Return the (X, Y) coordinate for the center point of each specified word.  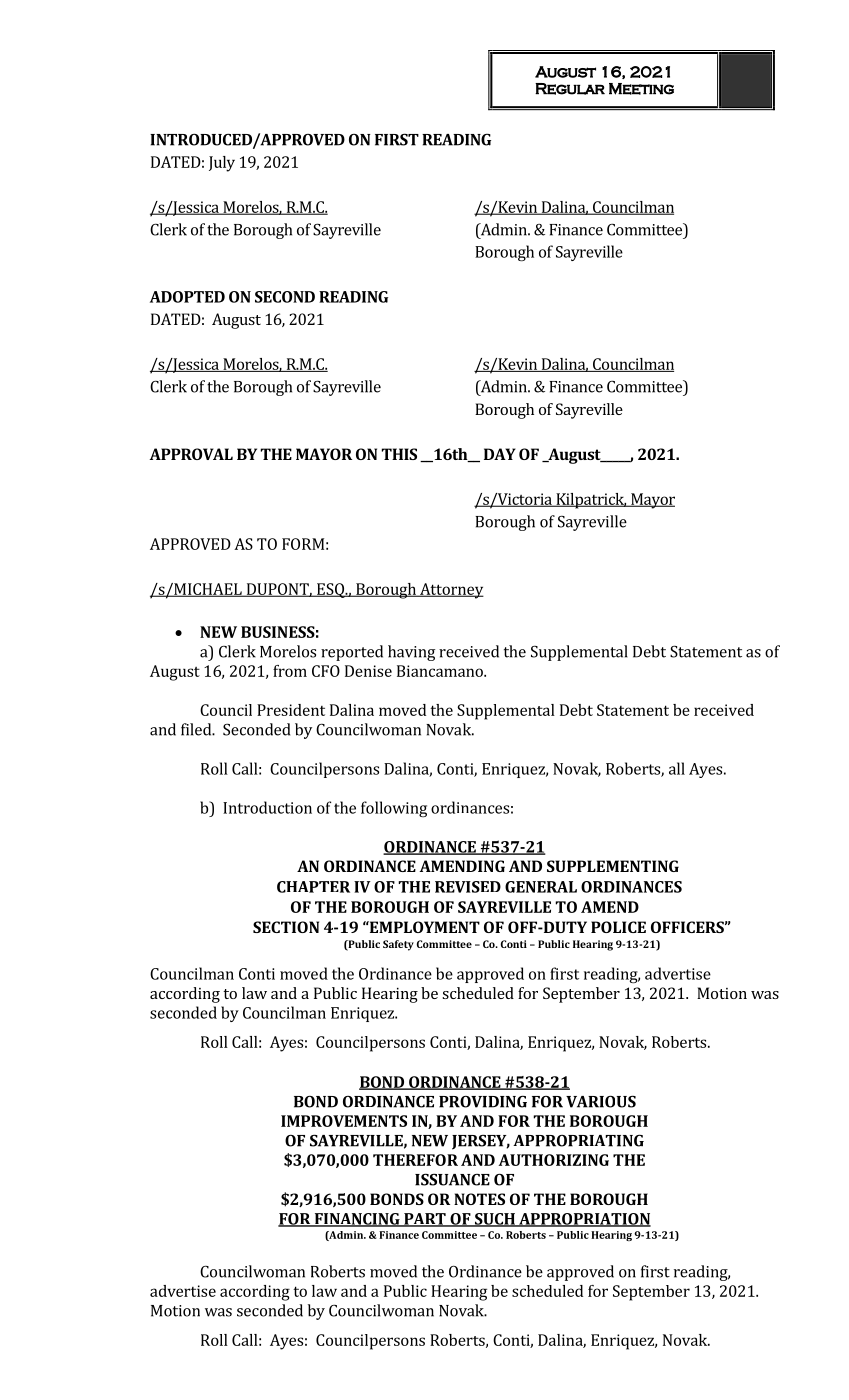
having (411, 653)
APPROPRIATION (584, 1220)
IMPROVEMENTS (344, 1121)
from (290, 671)
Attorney (451, 591)
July (222, 164)
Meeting (641, 89)
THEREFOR (415, 1160)
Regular (570, 89)
